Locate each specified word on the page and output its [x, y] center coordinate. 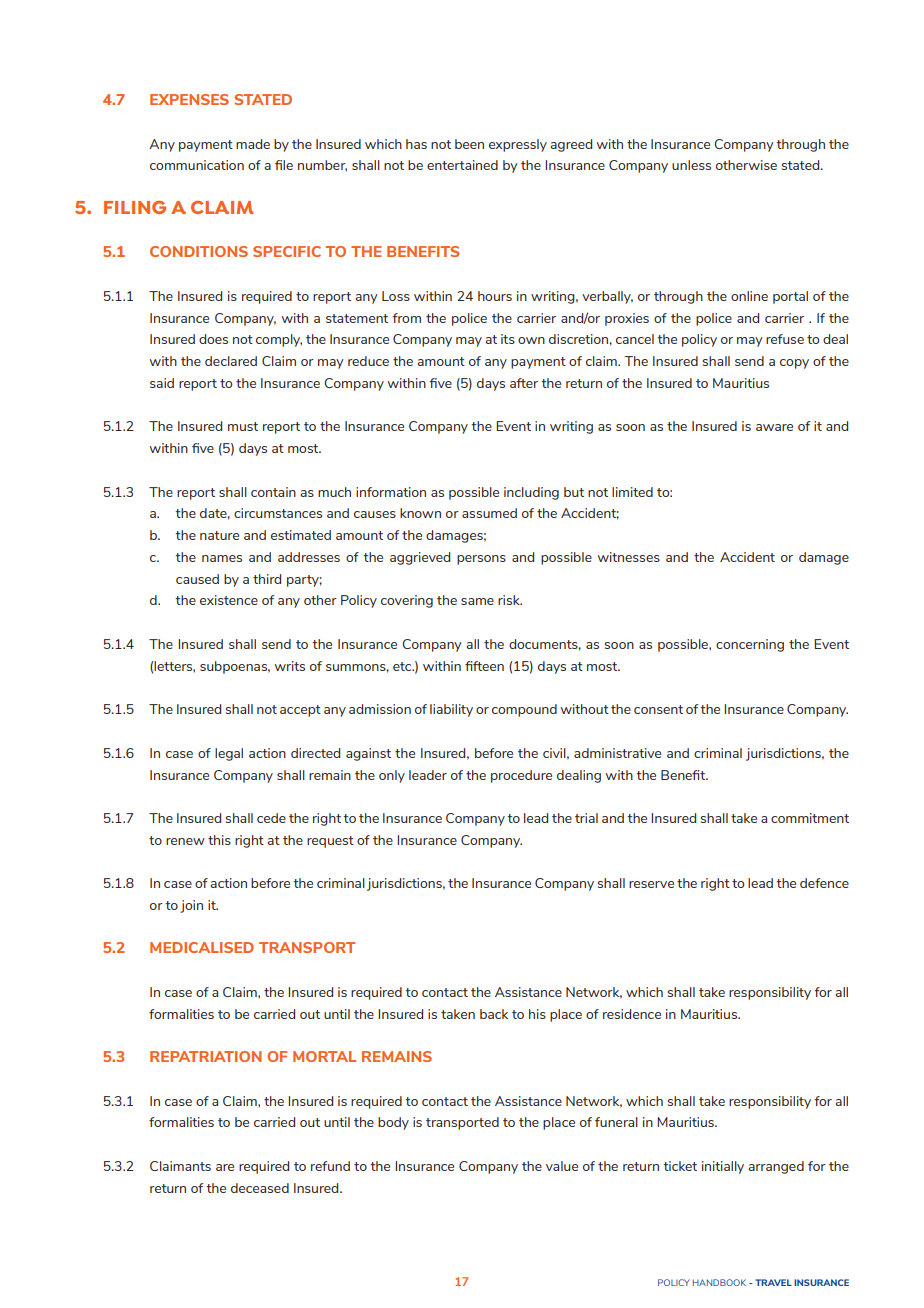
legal [229, 754]
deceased [260, 1188]
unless [691, 165]
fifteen [484, 666]
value [562, 1166]
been [469, 144]
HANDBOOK [719, 1282]
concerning [750, 645]
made [253, 144]
